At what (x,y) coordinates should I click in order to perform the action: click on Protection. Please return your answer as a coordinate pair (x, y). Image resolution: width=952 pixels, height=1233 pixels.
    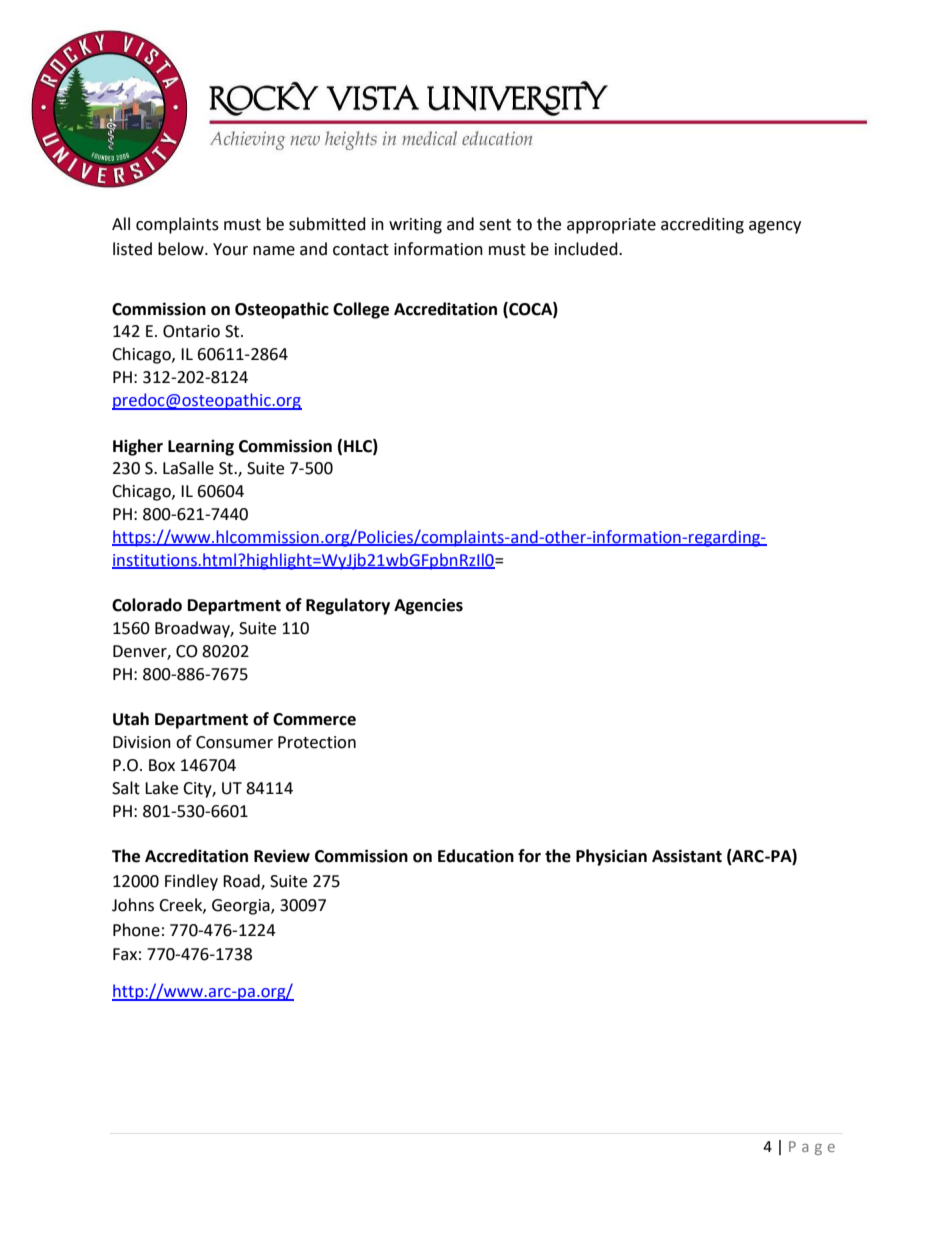
    Looking at the image, I should click on (317, 742).
